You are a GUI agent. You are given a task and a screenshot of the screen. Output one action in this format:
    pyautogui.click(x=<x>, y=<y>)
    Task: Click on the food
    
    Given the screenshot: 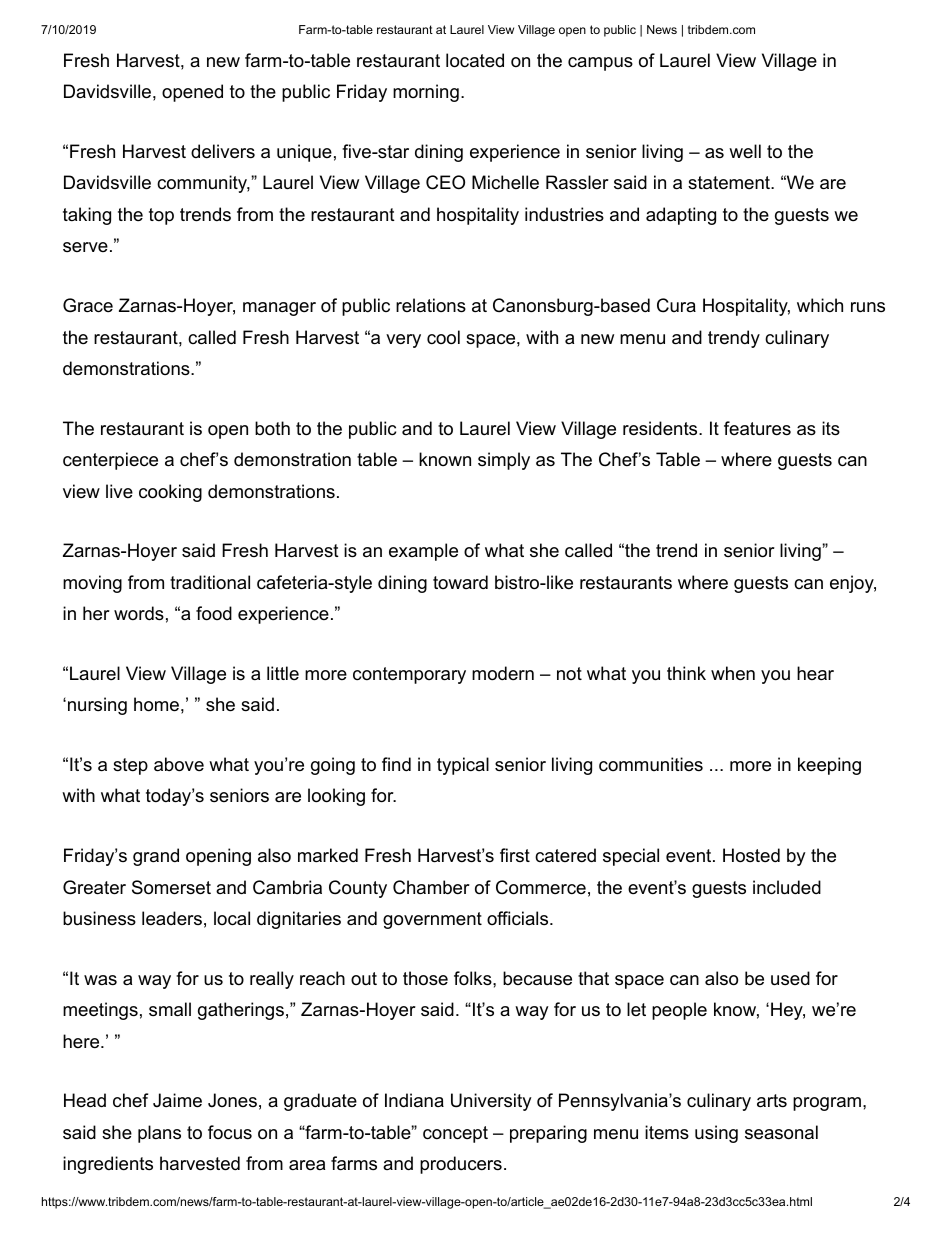 What is the action you would take?
    pyautogui.click(x=214, y=613)
